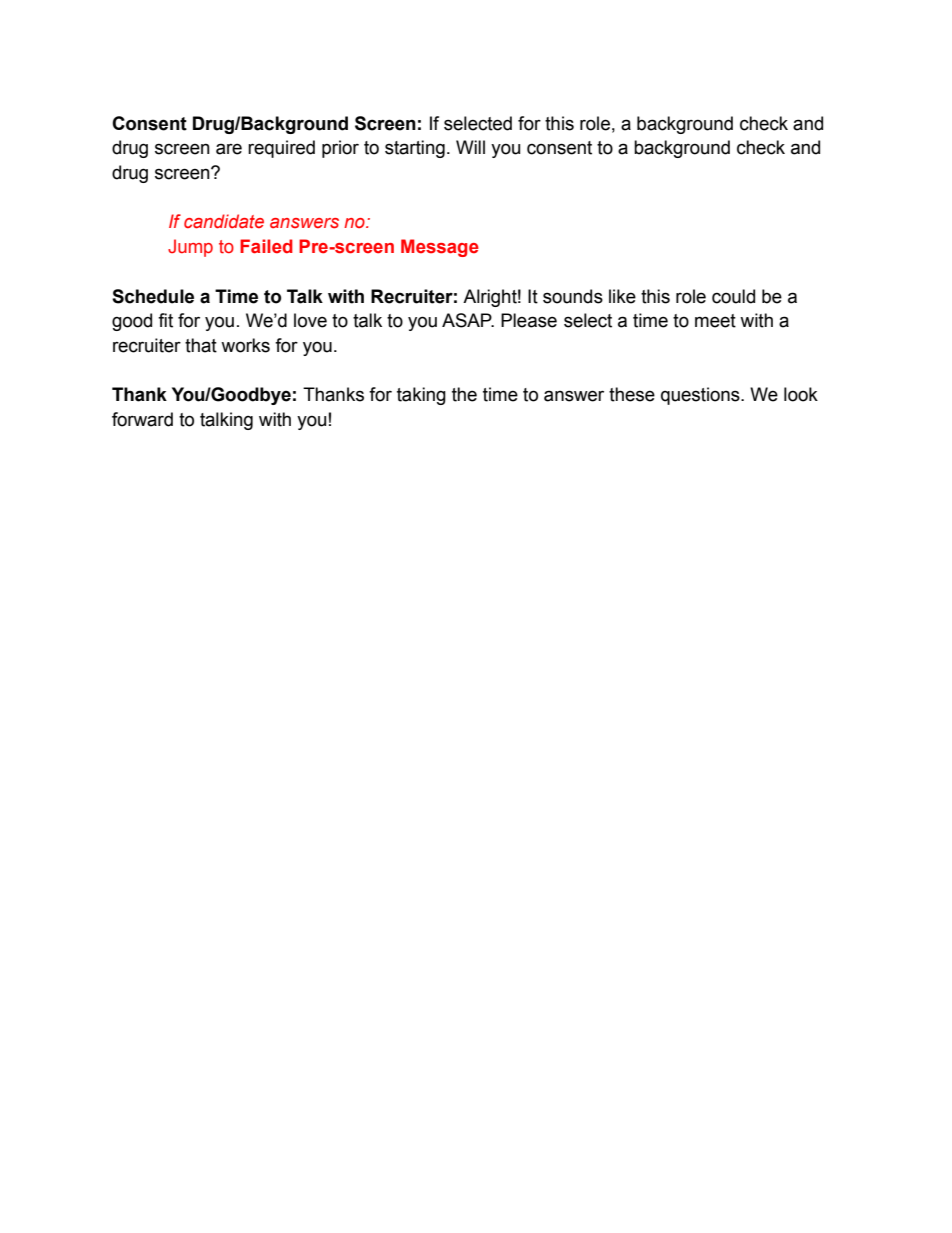 This screenshot has width=952, height=1233. Describe the element at coordinates (165, 320) in the screenshot. I see `fit` at that location.
